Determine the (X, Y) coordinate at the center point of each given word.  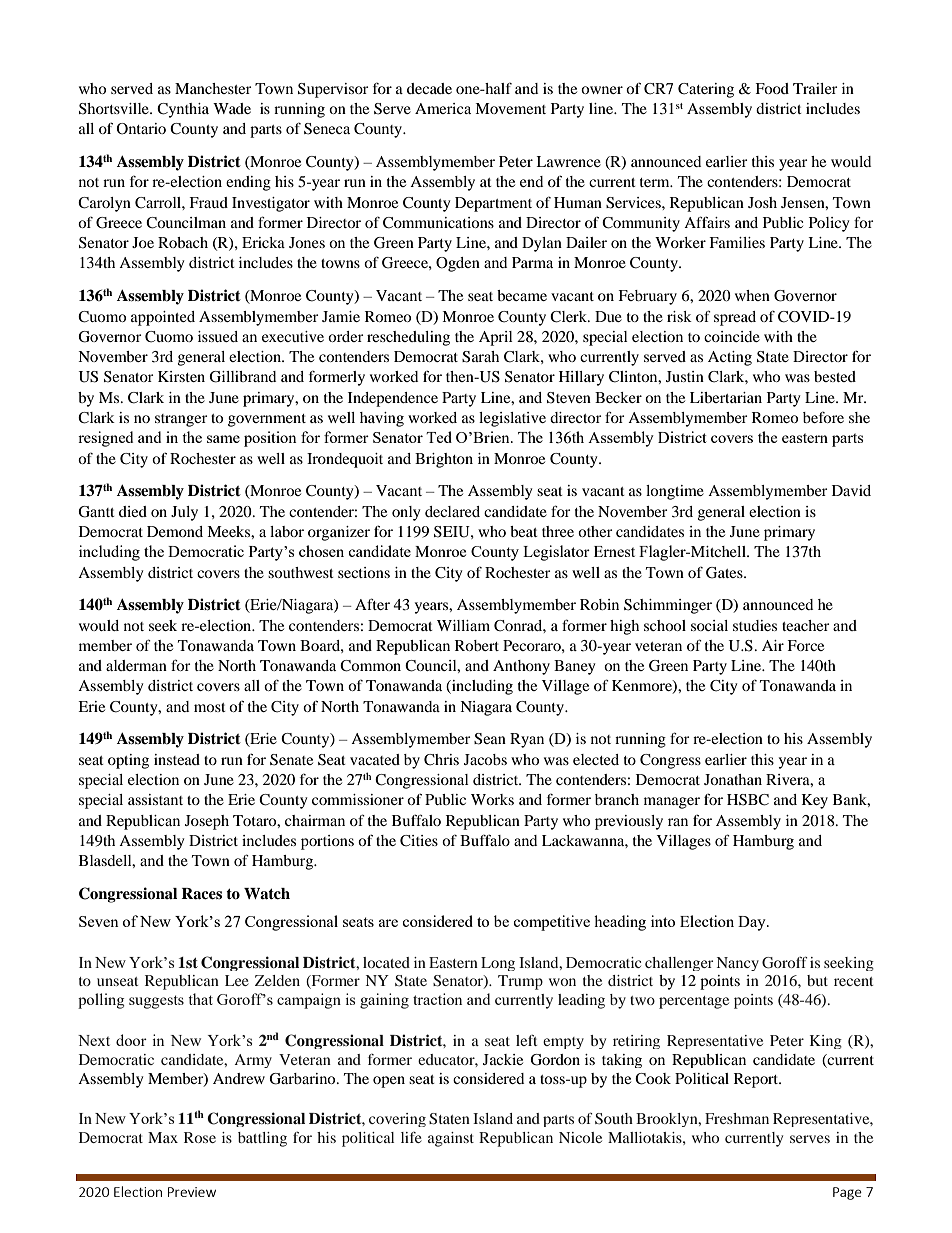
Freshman (737, 1118)
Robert (477, 645)
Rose (200, 1137)
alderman (136, 665)
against (451, 1139)
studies (755, 625)
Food (772, 88)
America (443, 108)
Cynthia (183, 110)
